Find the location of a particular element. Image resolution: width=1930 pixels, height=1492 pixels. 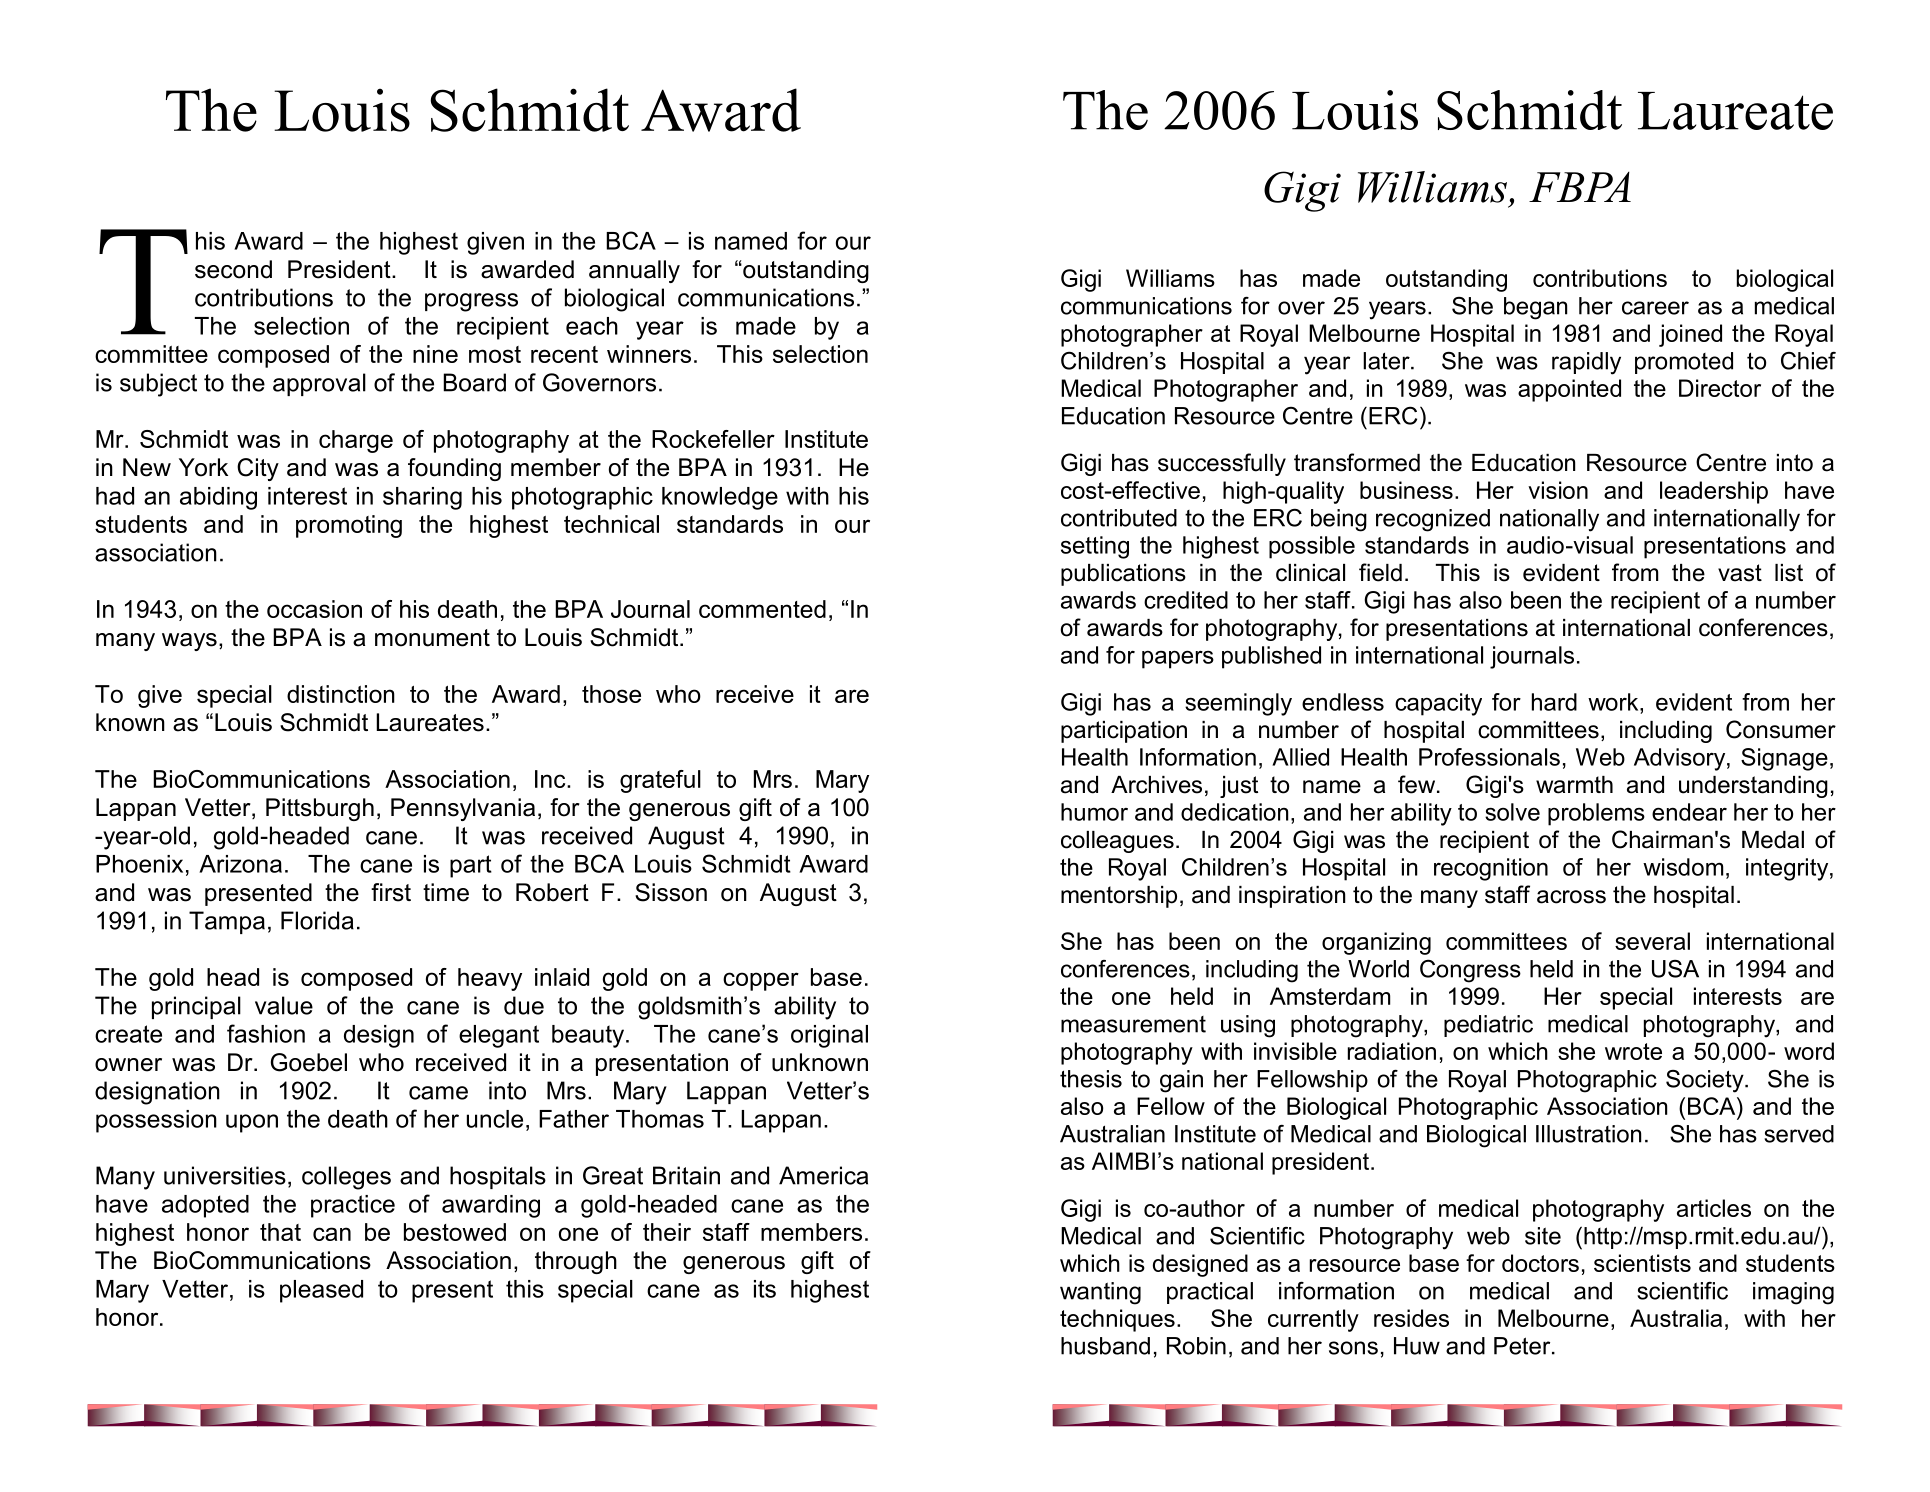

wrote is located at coordinates (1633, 1051).
